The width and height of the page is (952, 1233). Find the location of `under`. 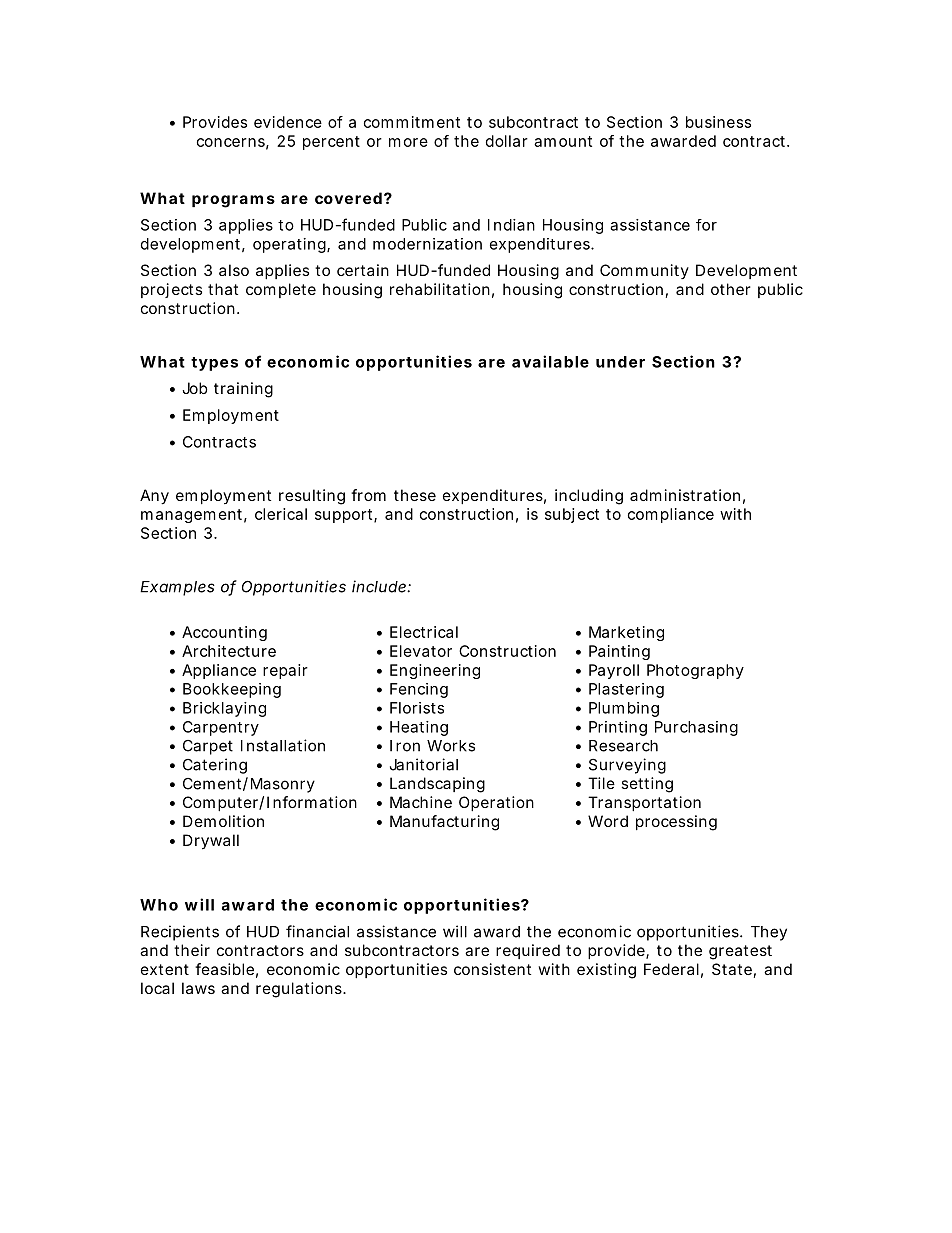

under is located at coordinates (620, 362).
